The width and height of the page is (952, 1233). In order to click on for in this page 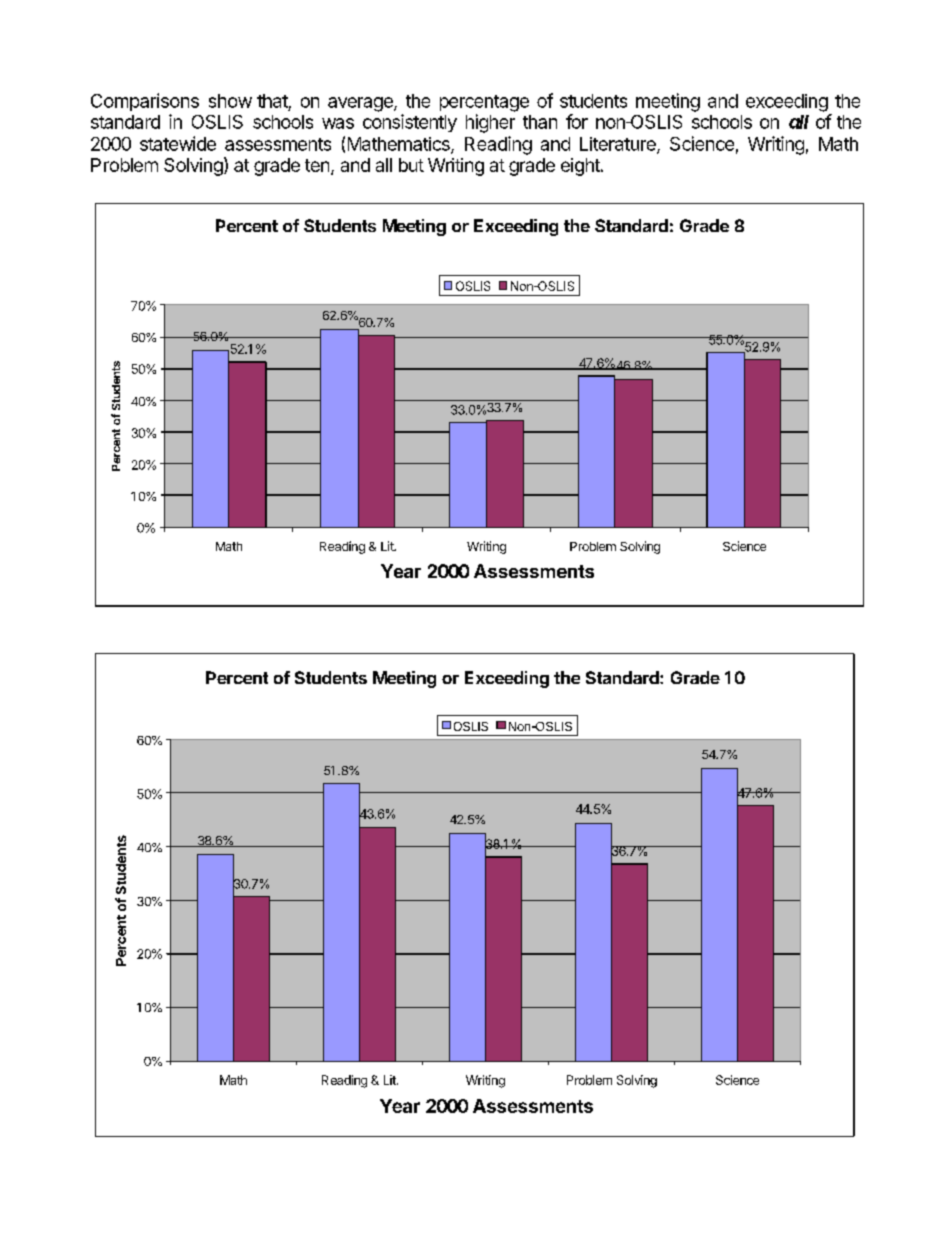, I will do `click(577, 121)`.
